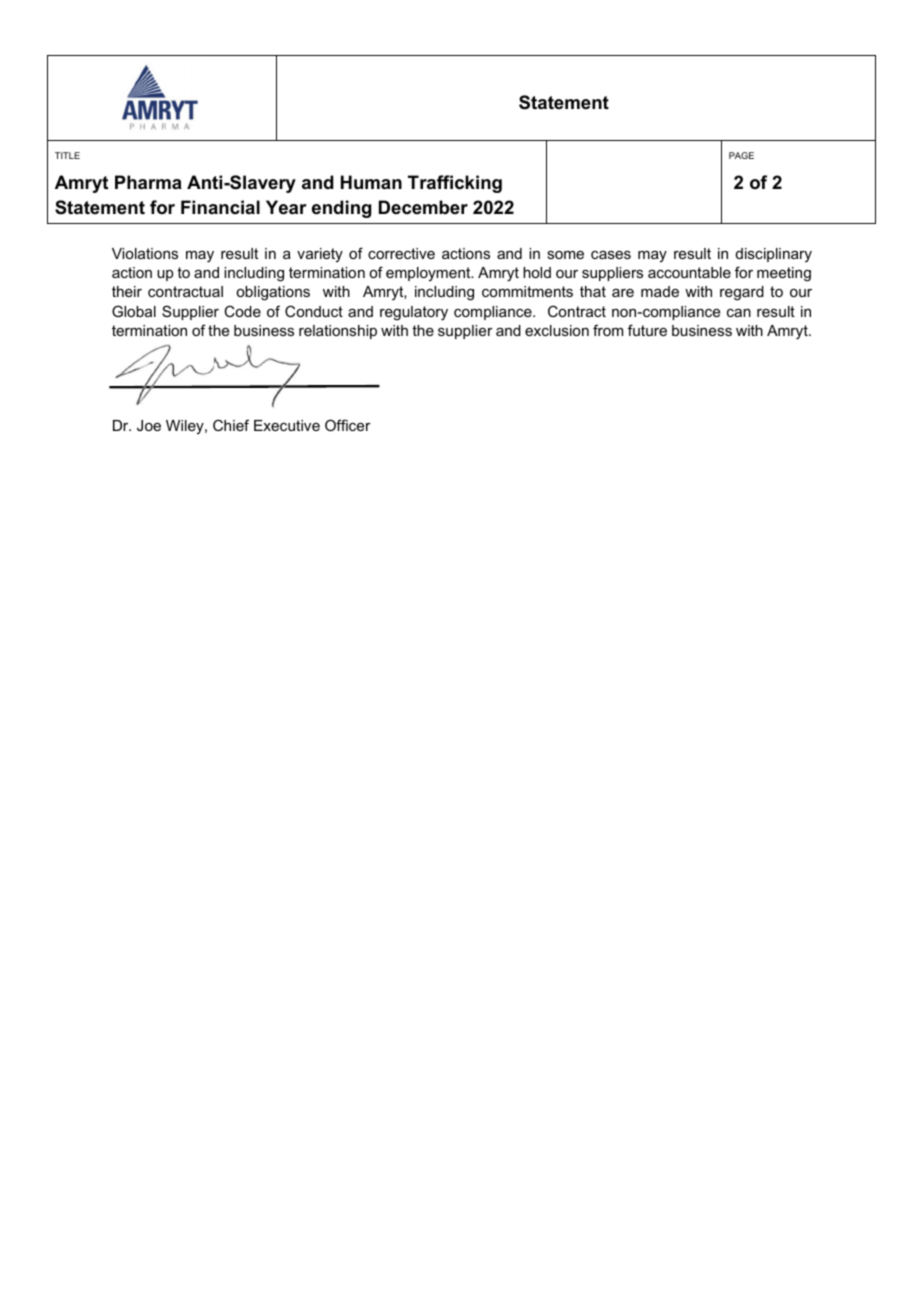 The image size is (924, 1308). Describe the element at coordinates (741, 155) in the image. I see `PAGE` at that location.
